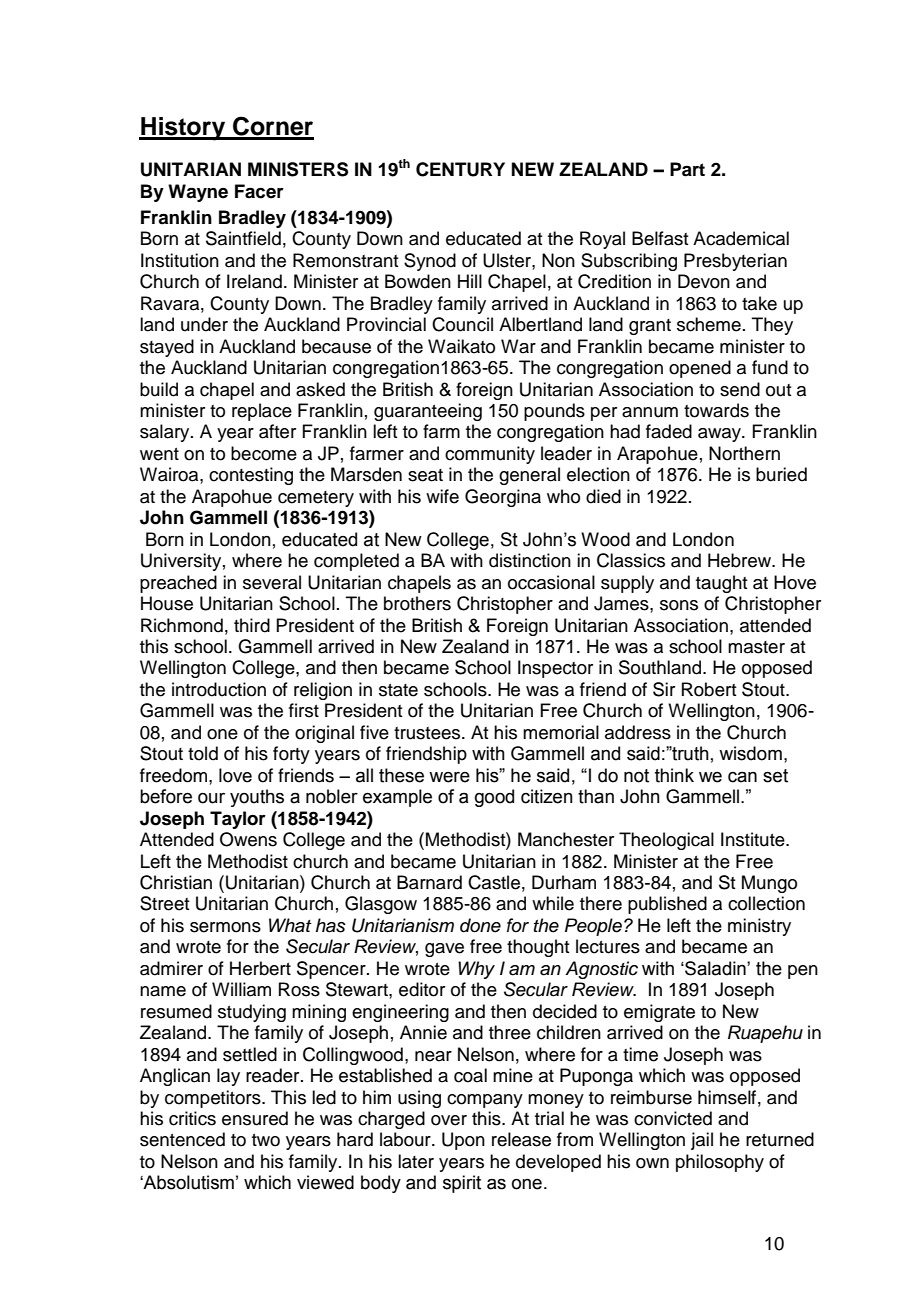 The height and width of the screenshot is (1309, 924). I want to click on Georgina, so click(503, 498).
